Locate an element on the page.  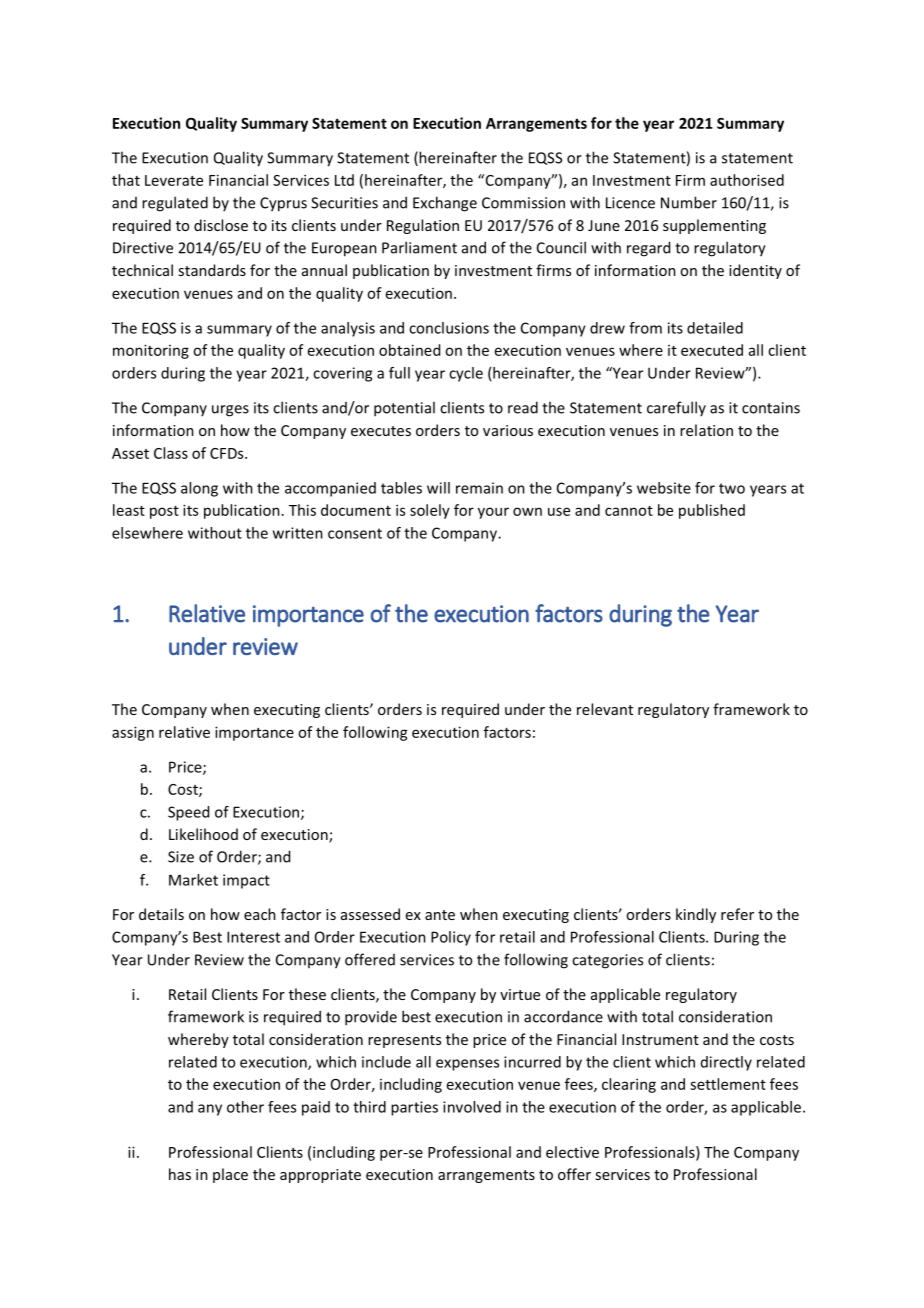
settlement is located at coordinates (728, 1084).
